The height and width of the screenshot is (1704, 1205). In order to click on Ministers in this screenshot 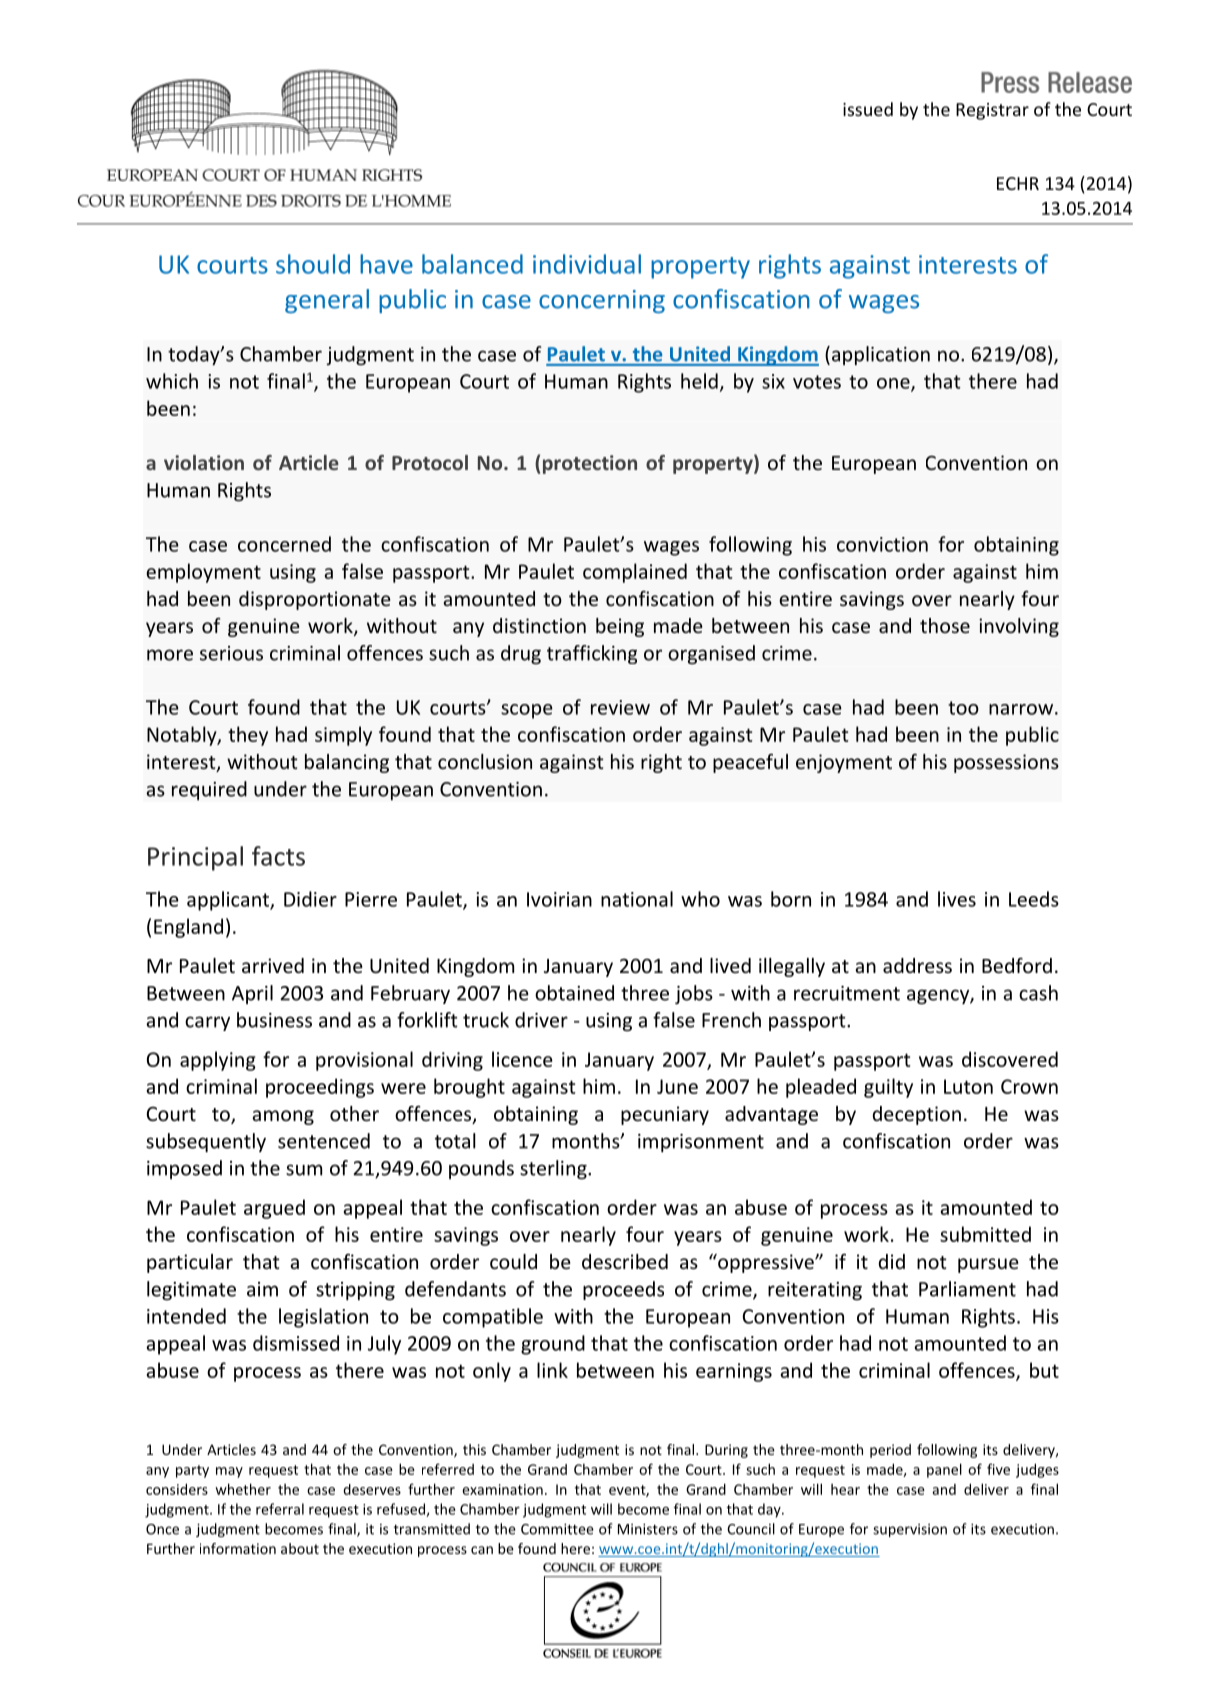, I will do `click(648, 1529)`.
